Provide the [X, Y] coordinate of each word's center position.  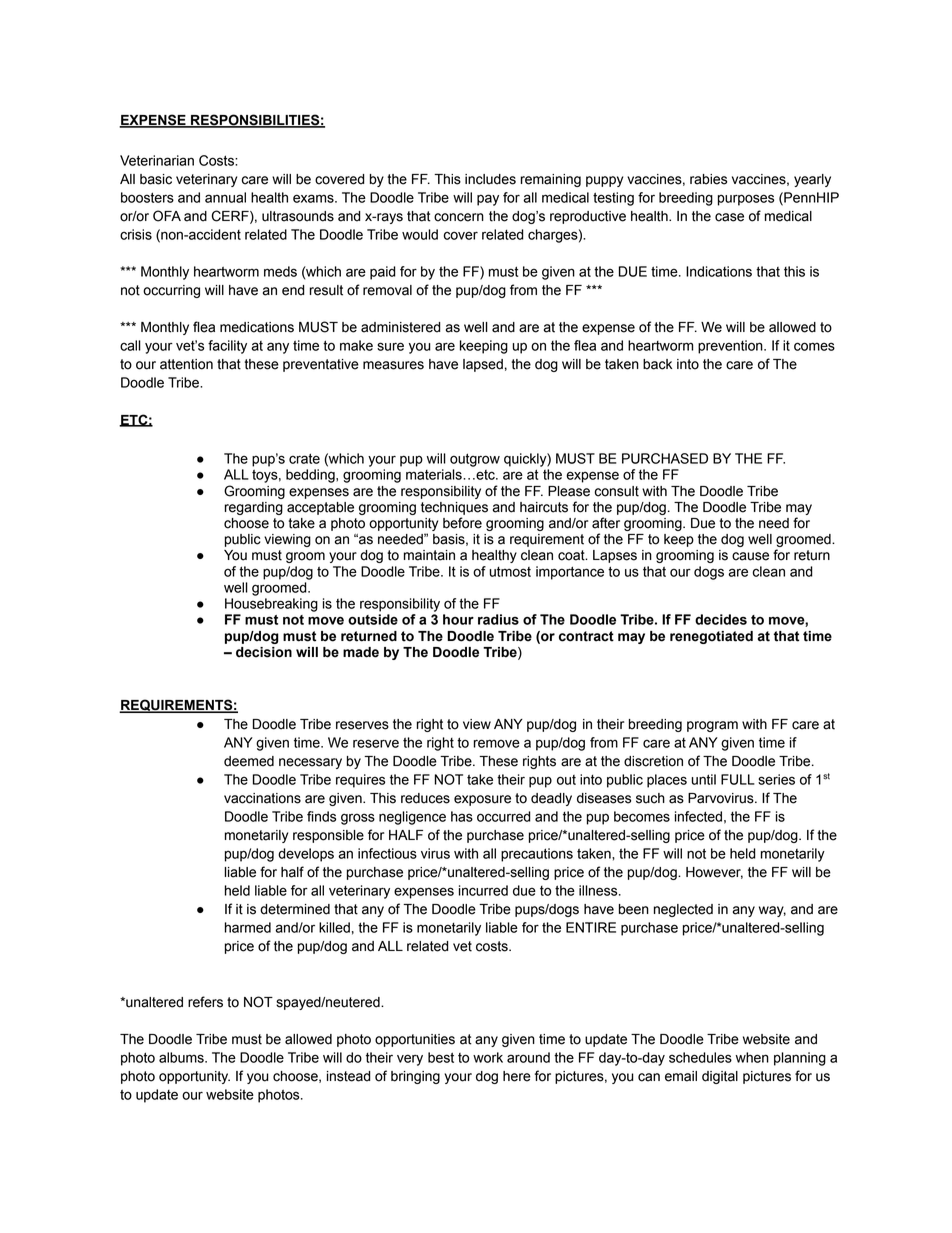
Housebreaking [271, 605]
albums [182, 1057]
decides [721, 619]
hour [458, 619]
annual [225, 197]
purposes [746, 200]
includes [490, 179]
